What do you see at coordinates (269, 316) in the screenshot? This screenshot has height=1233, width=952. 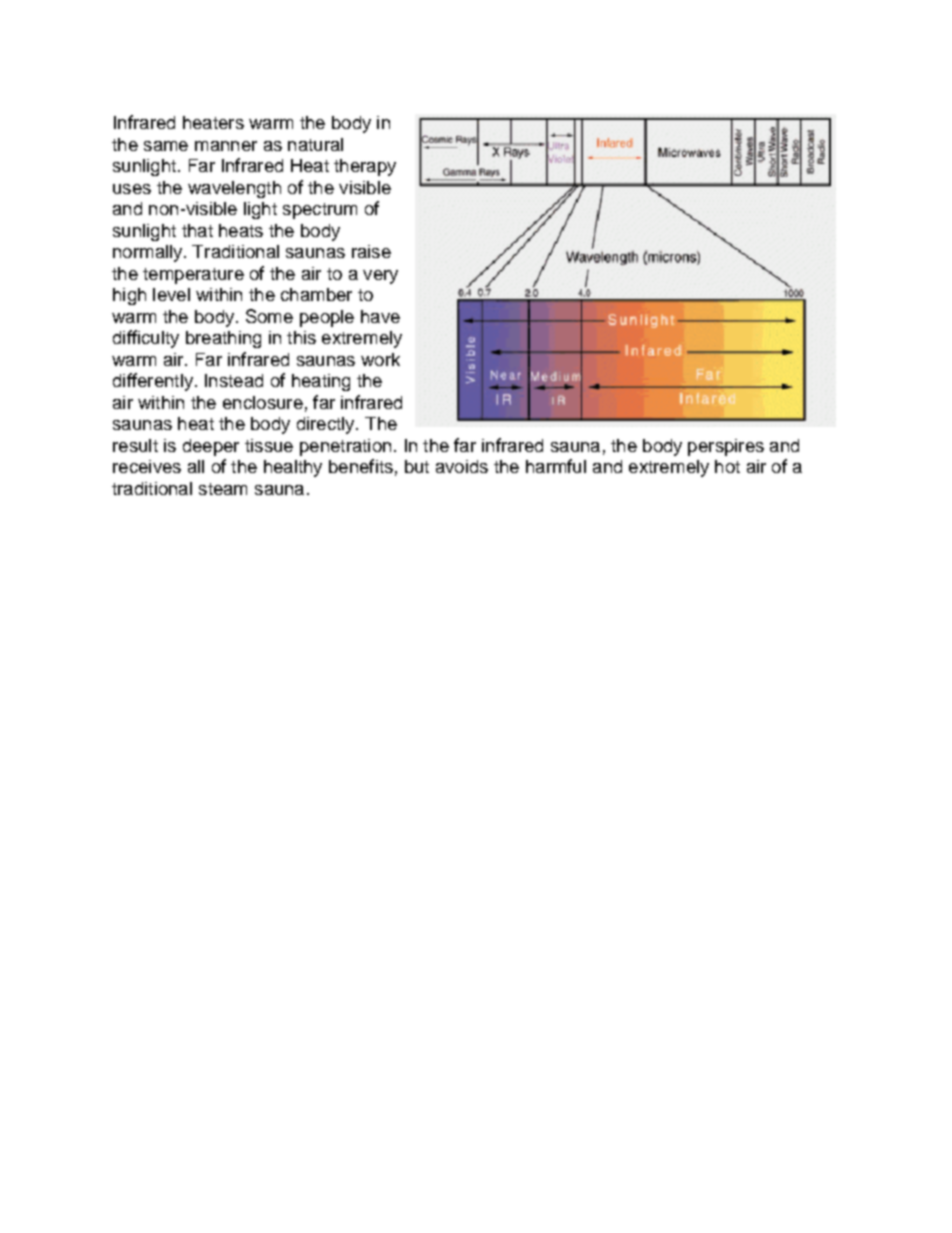 I see `Some` at bounding box center [269, 316].
